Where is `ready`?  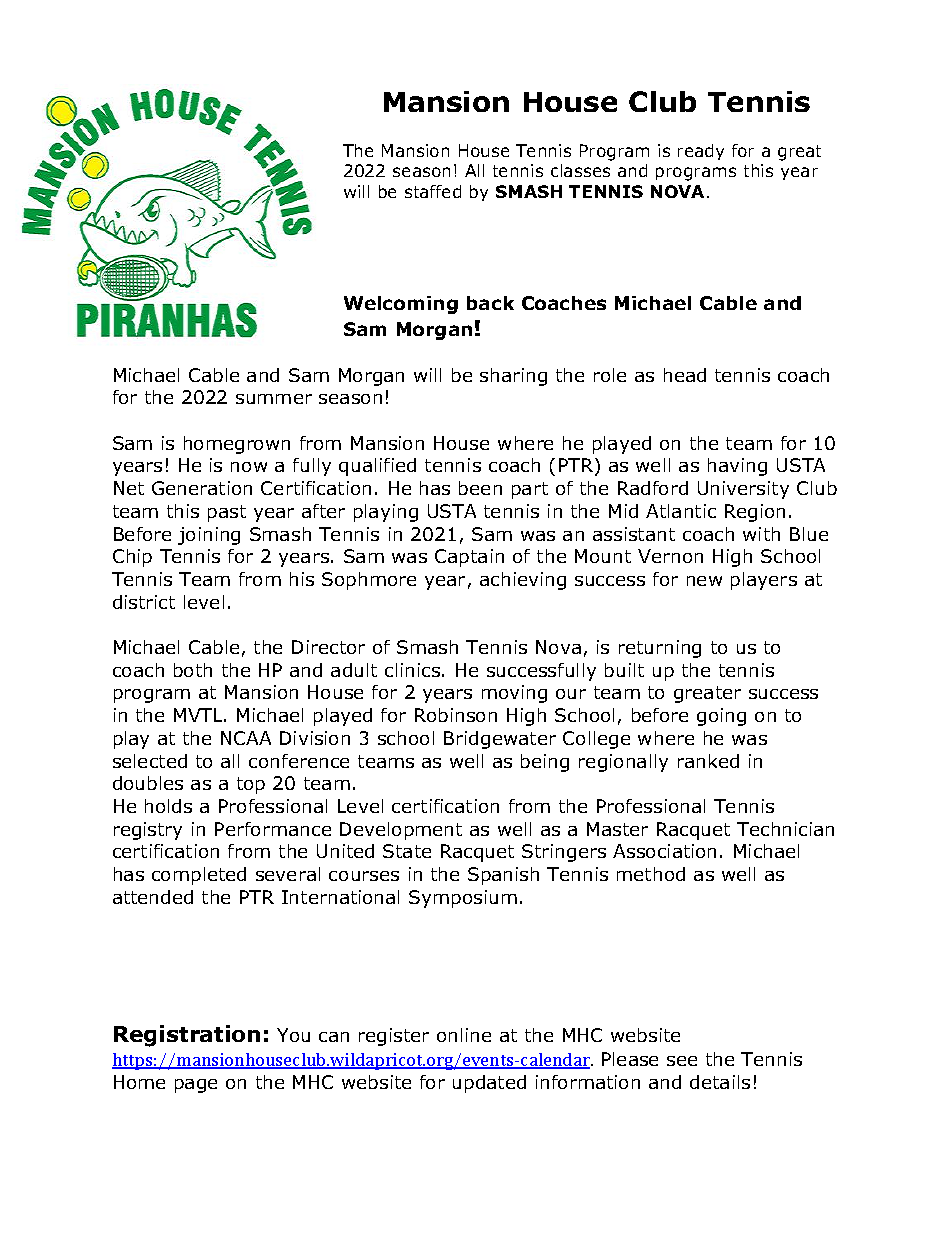 ready is located at coordinates (701, 152).
